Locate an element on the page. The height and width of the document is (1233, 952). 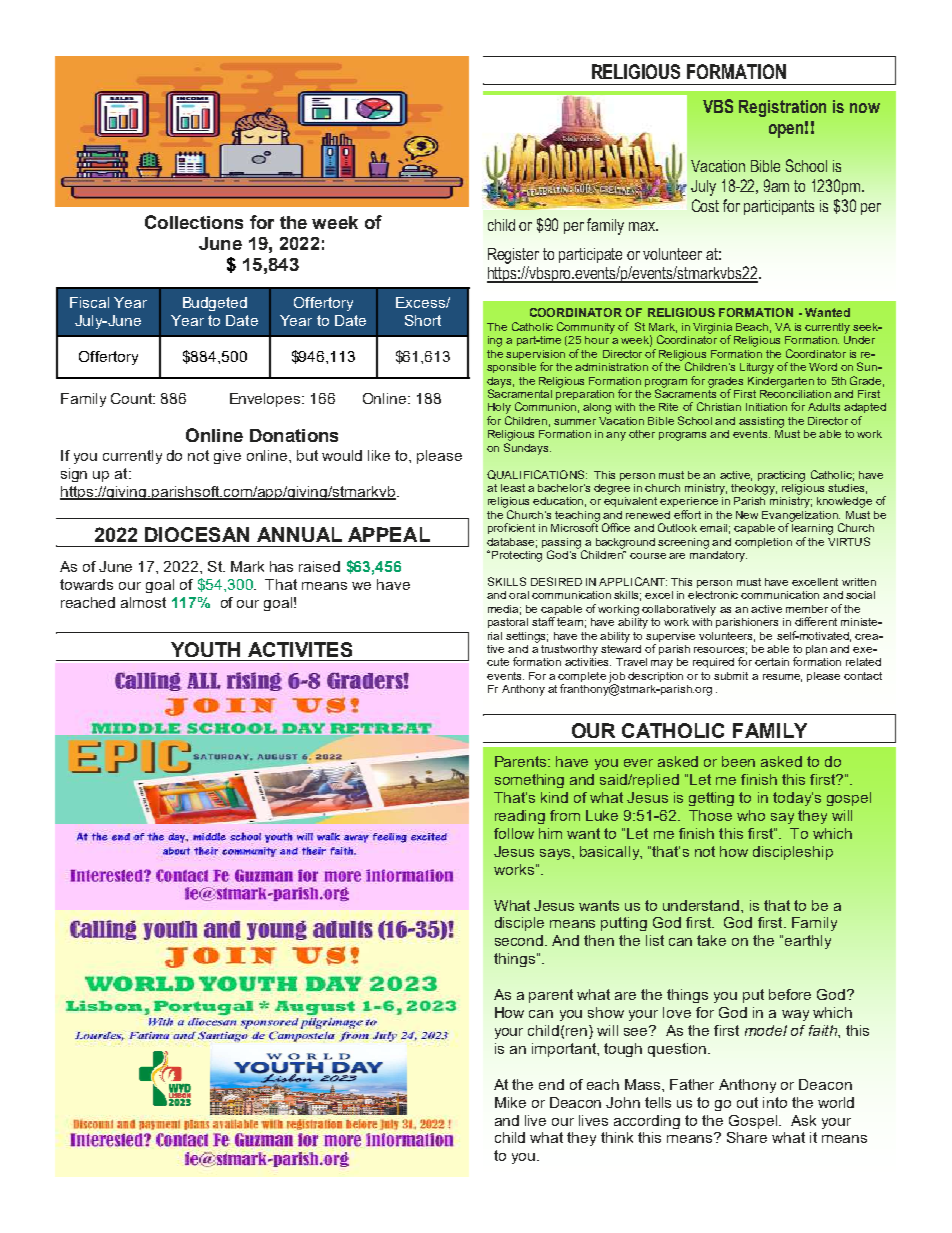
Collections is located at coordinates (194, 222).
